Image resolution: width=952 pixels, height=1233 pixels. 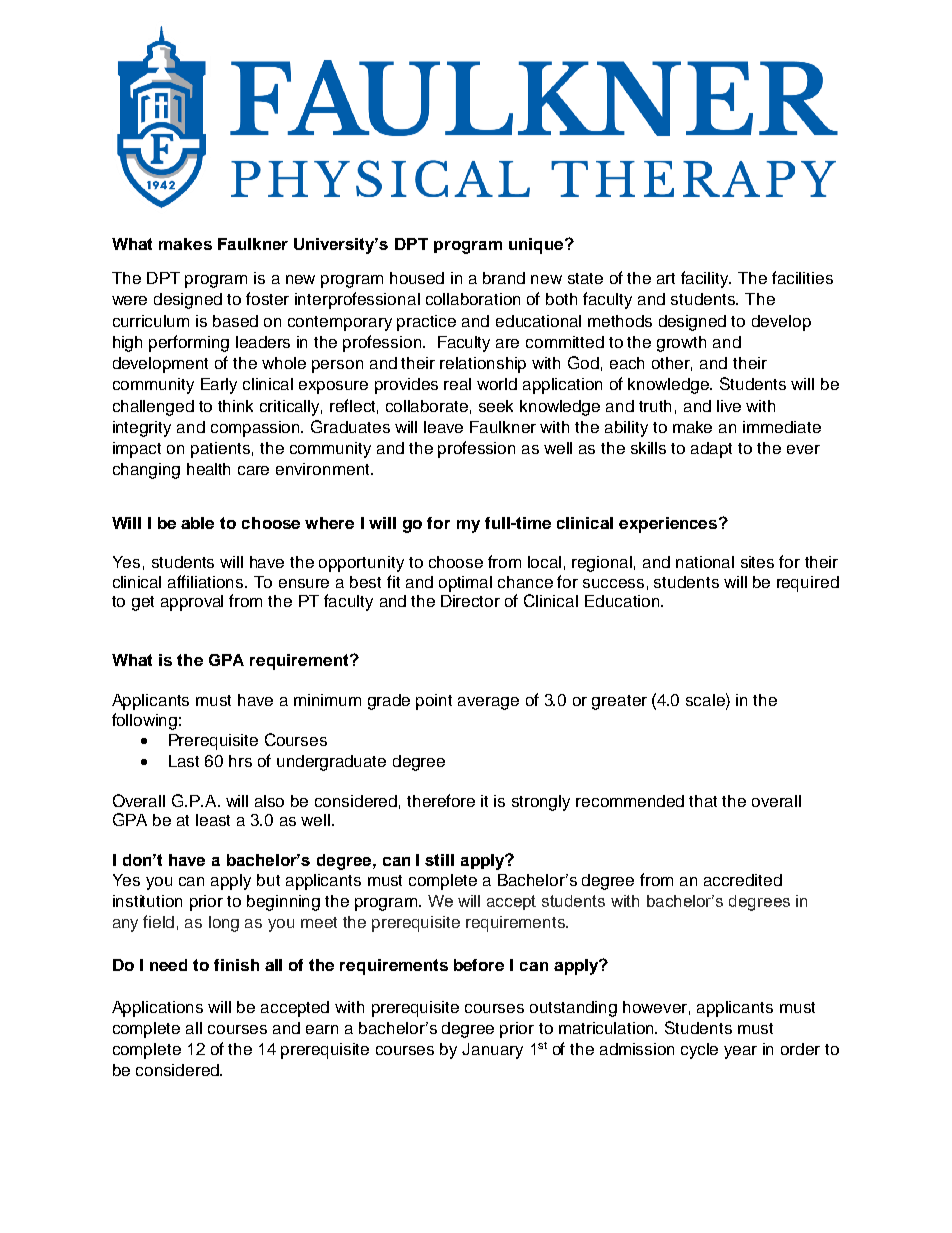 What do you see at coordinates (470, 601) in the screenshot?
I see `Director` at bounding box center [470, 601].
